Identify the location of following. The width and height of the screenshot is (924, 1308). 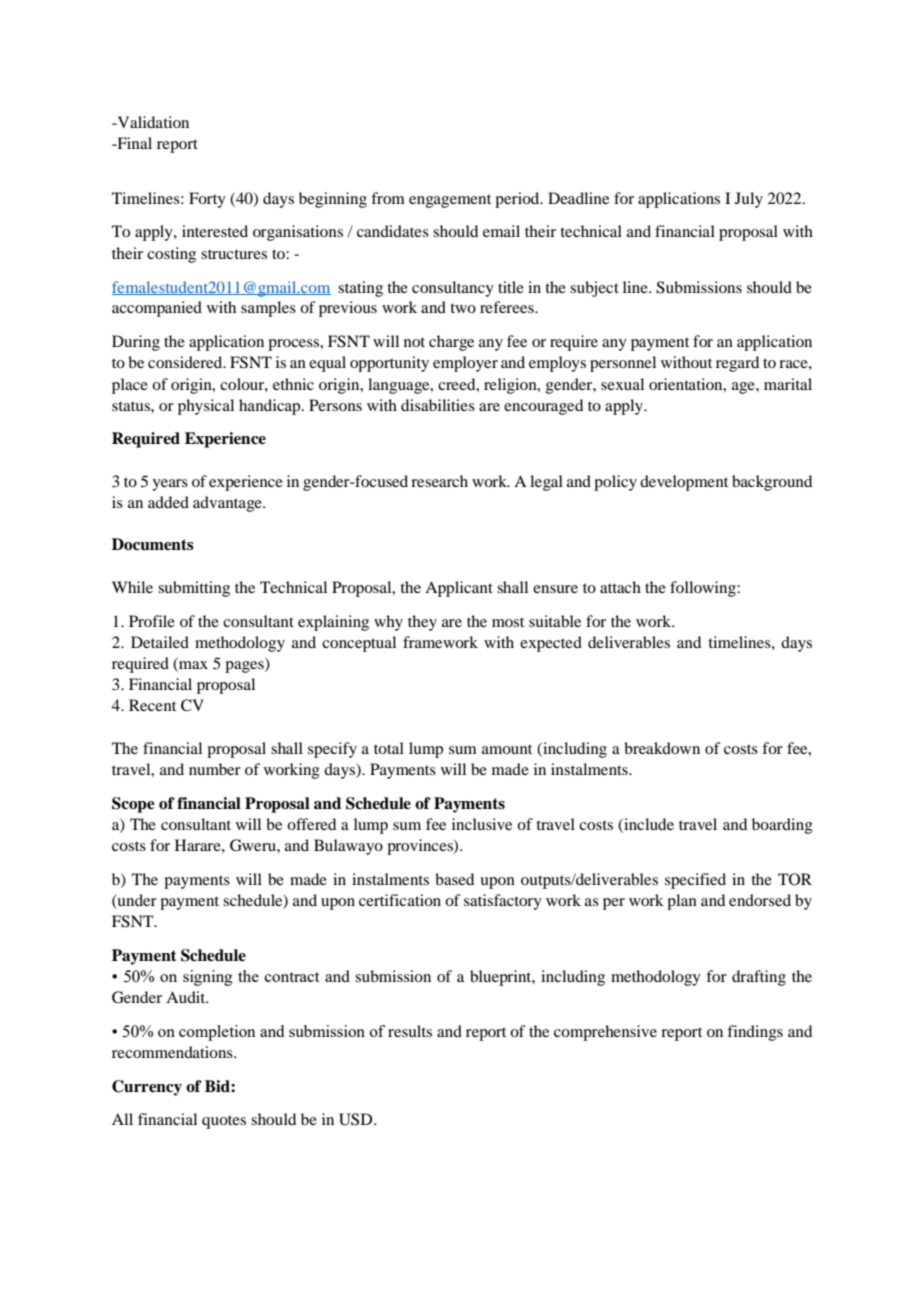
(704, 589).
